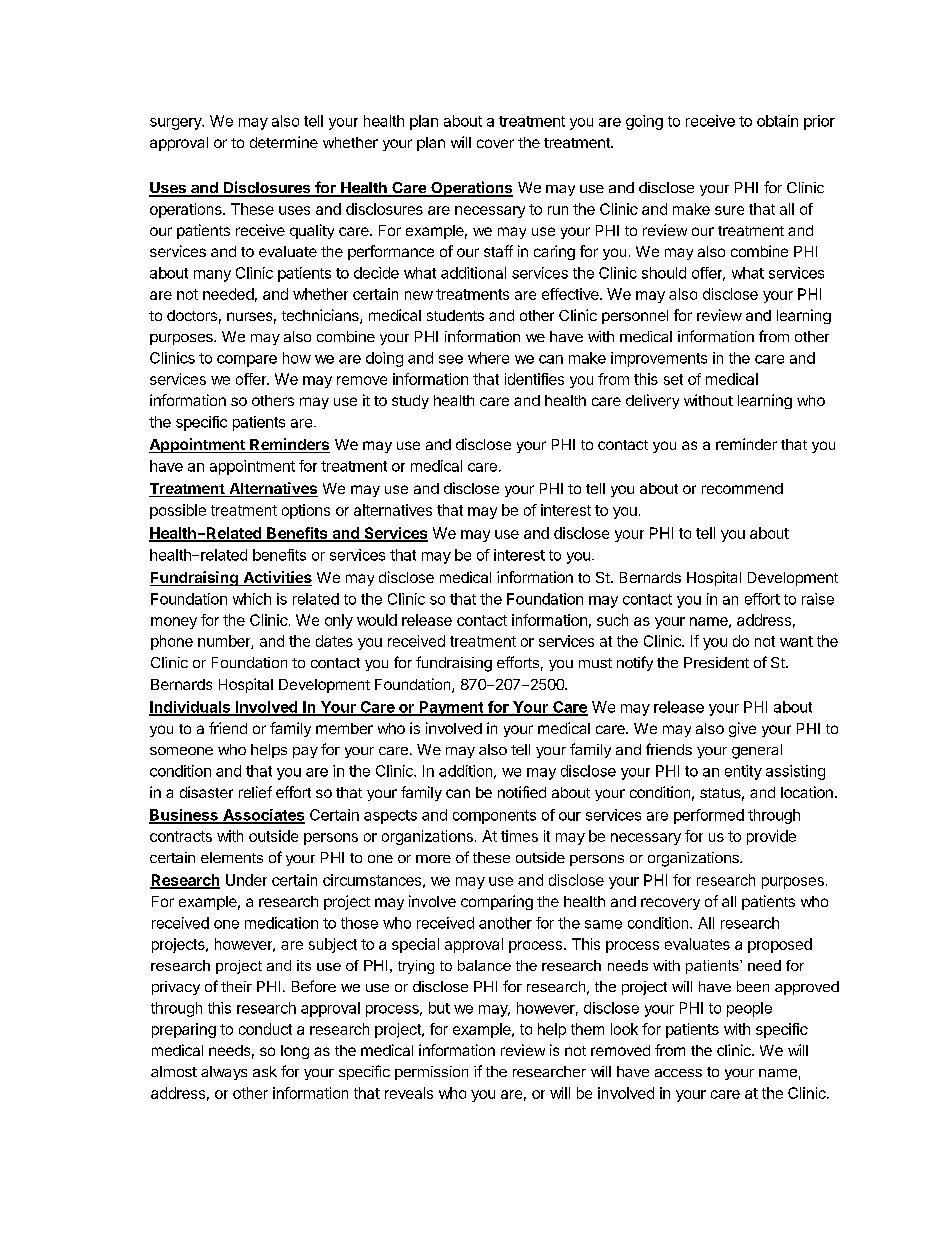  Describe the element at coordinates (777, 121) in the screenshot. I see `obtain` at that location.
